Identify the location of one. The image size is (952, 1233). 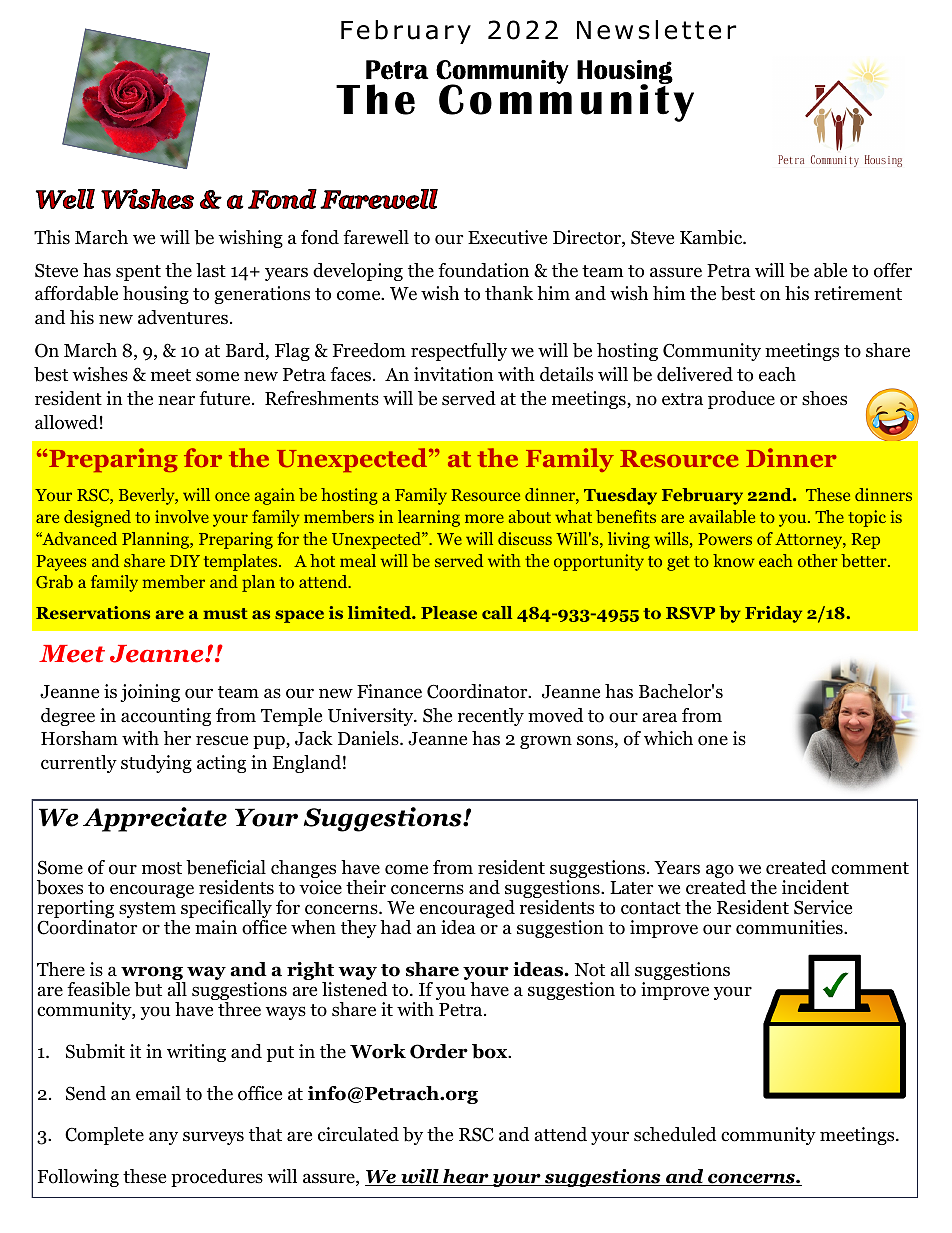
(713, 740).
